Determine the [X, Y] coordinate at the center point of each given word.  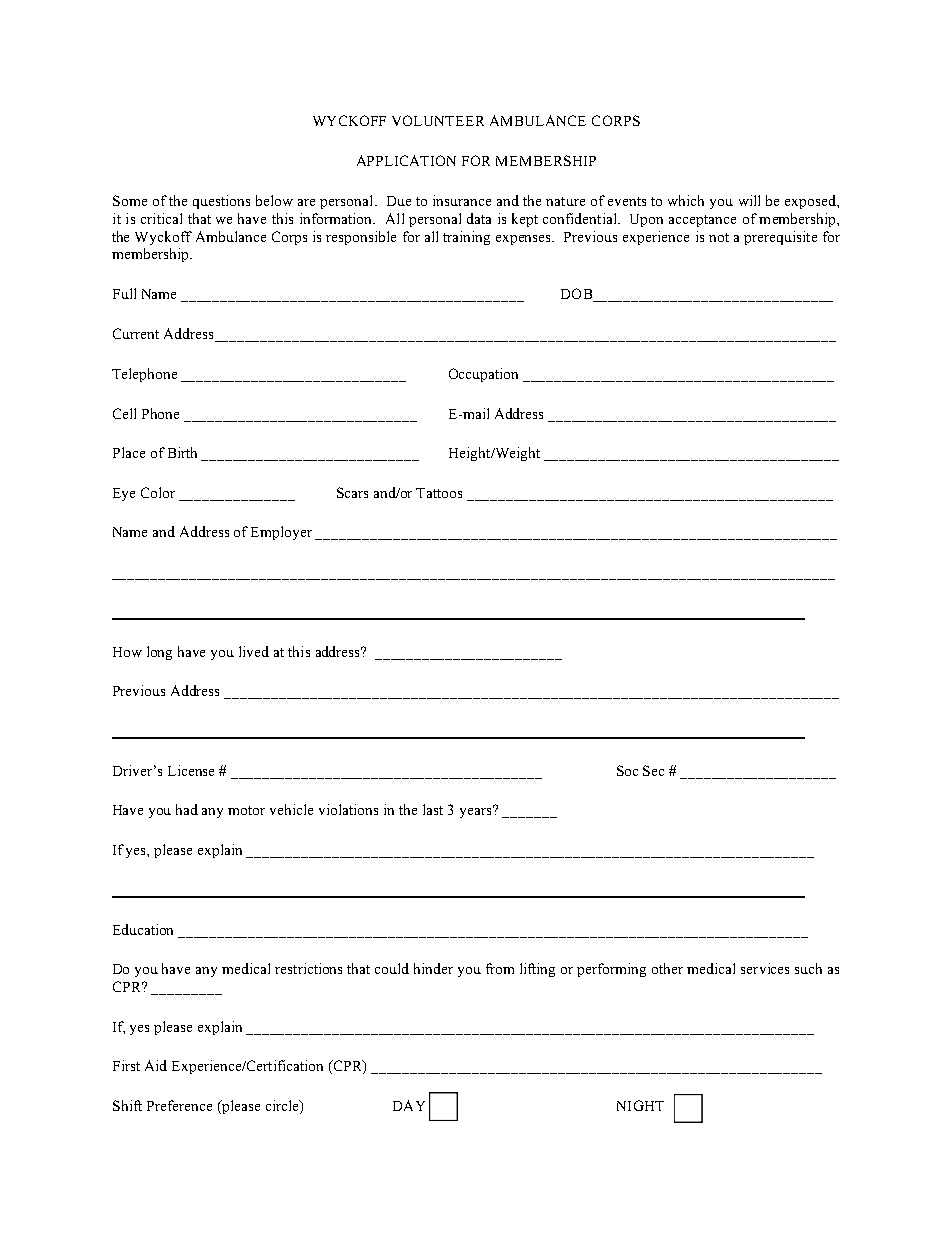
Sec [653, 770]
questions [221, 202]
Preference [179, 1105]
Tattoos [439, 493]
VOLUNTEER [438, 120]
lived [254, 651]
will [749, 200]
